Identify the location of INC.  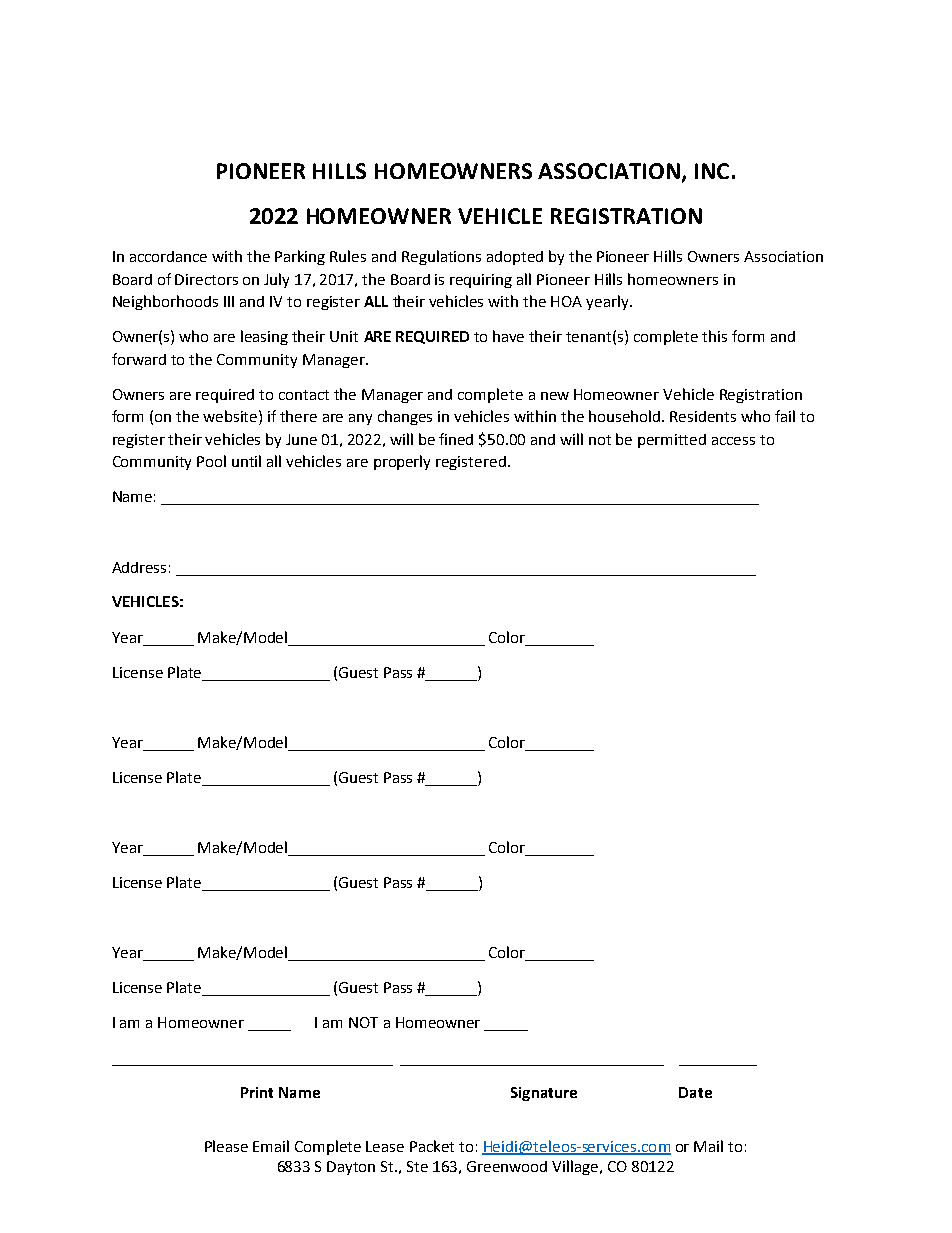
(712, 171).
